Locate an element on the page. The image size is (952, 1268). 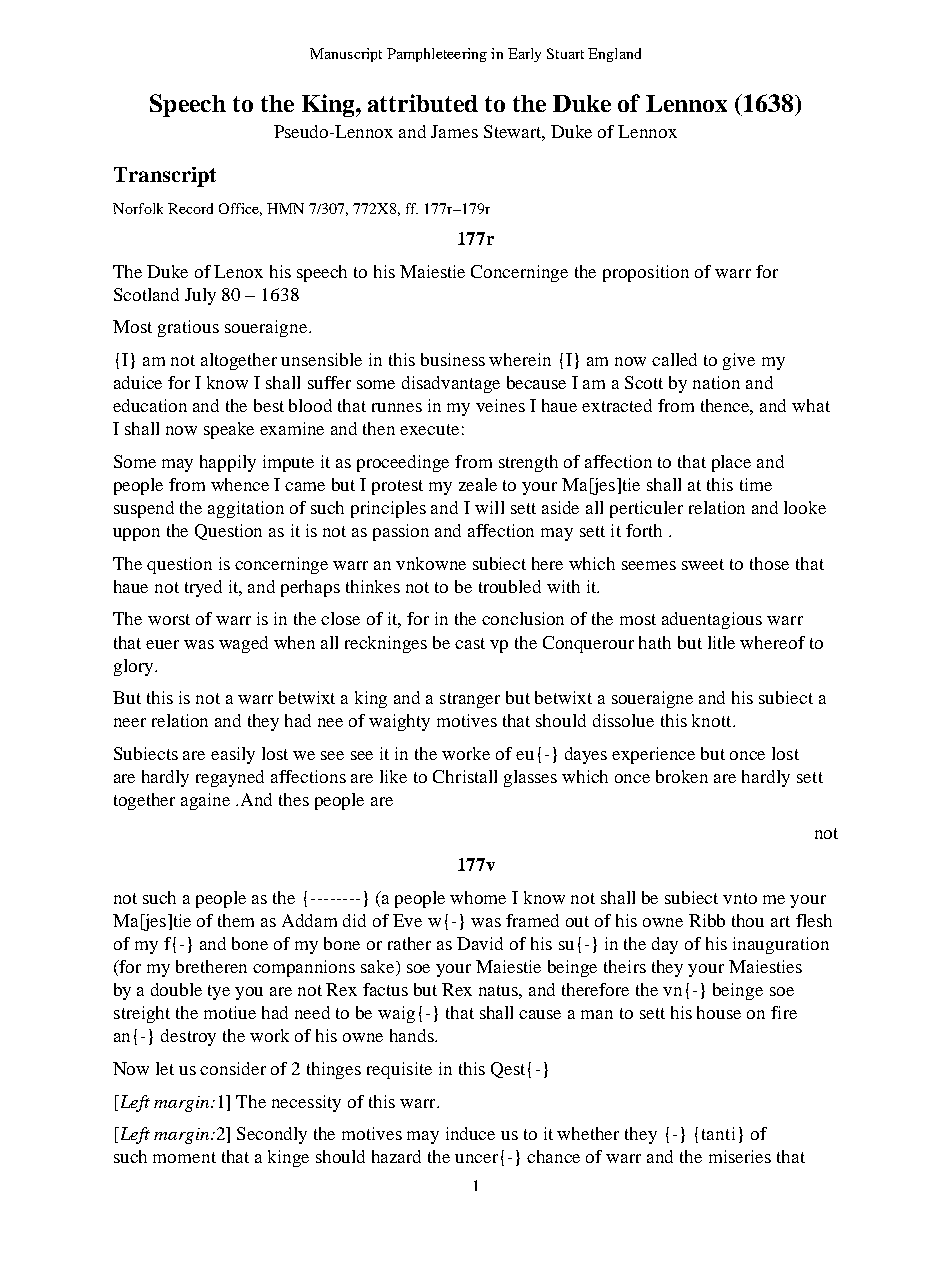
tryed is located at coordinates (203, 588).
